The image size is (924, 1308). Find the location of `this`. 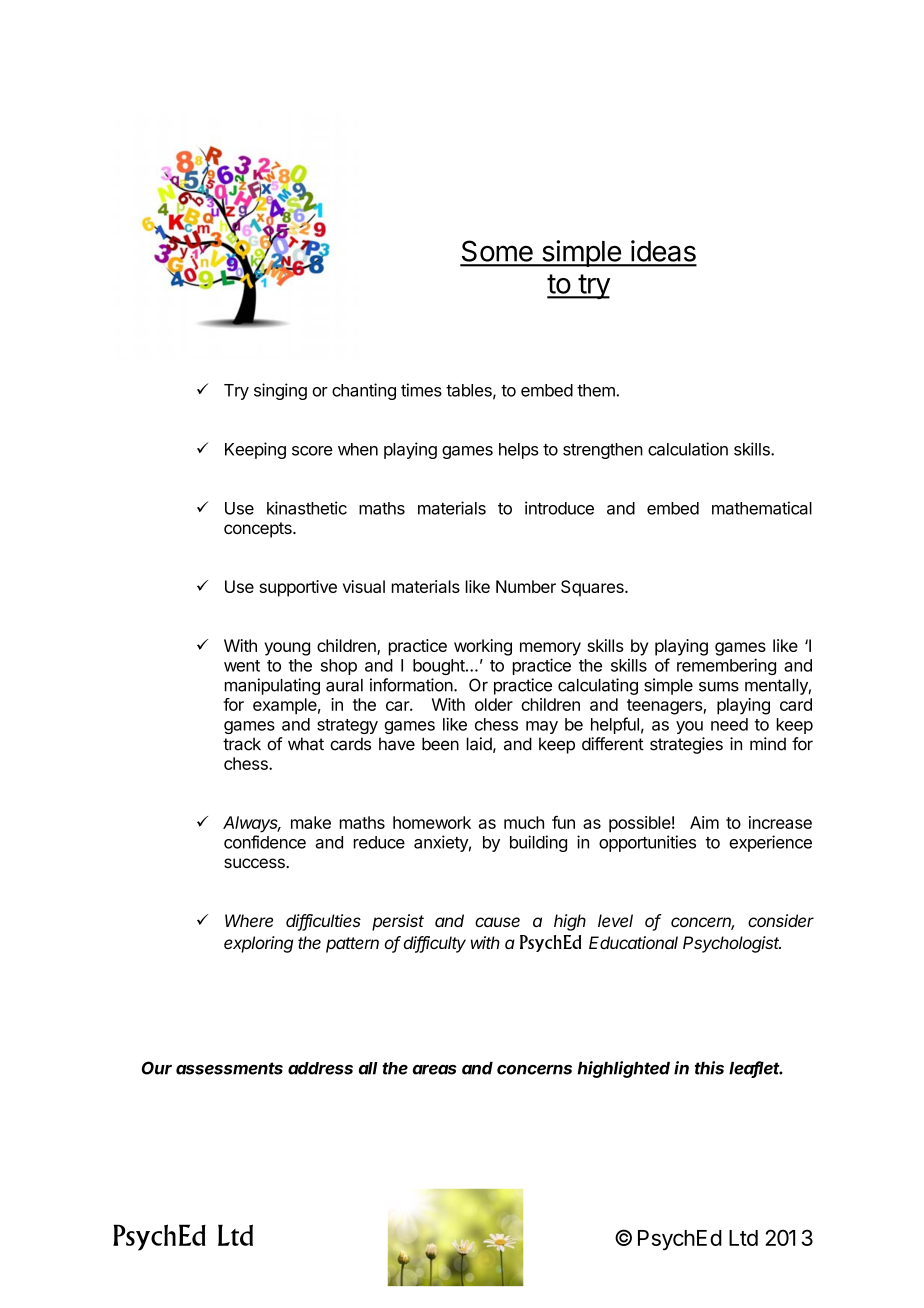

this is located at coordinates (709, 1068).
